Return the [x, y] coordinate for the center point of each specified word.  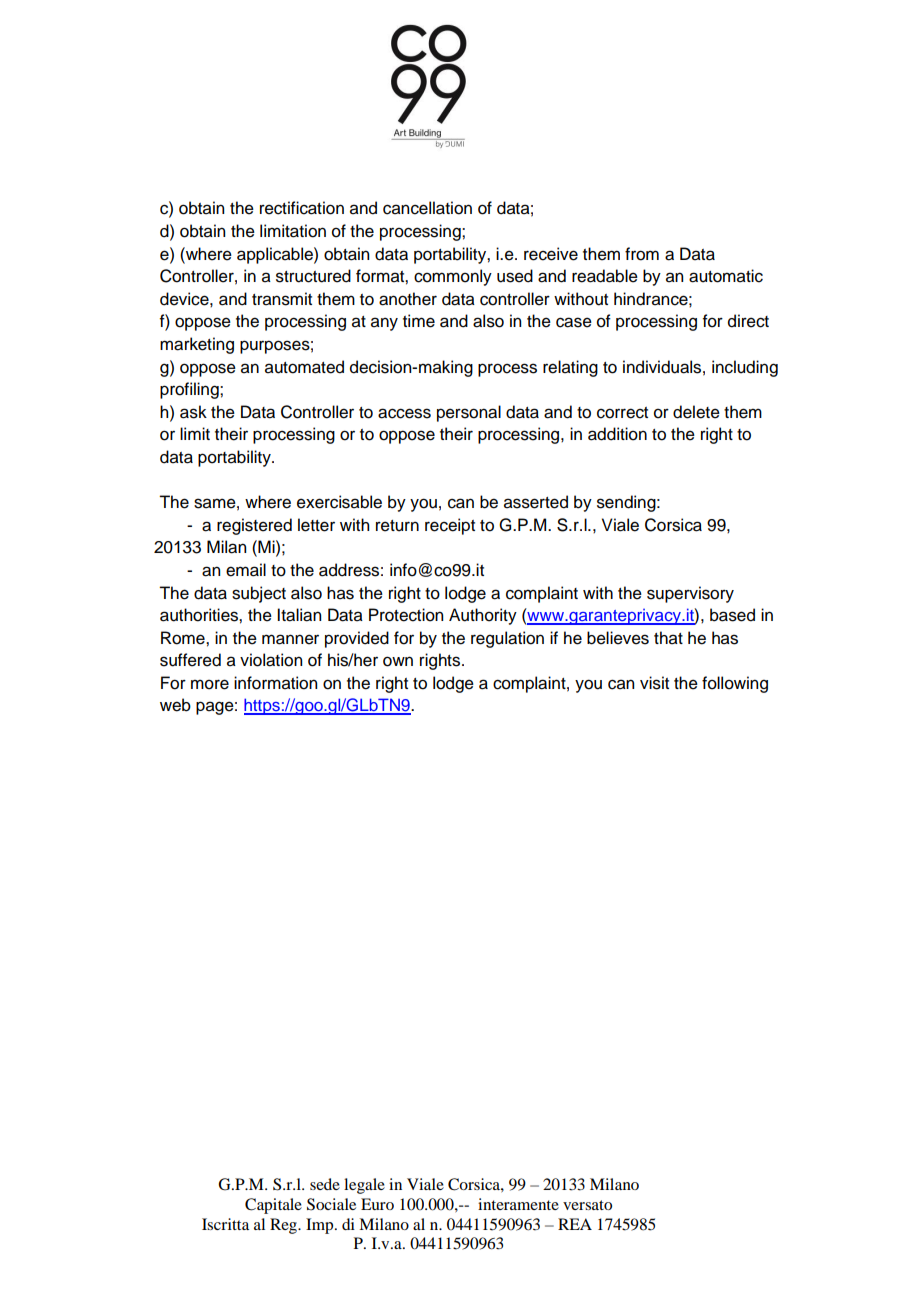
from [642, 254]
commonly [453, 277]
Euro [377, 1204]
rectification [302, 208]
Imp [321, 1226]
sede [325, 1184]
